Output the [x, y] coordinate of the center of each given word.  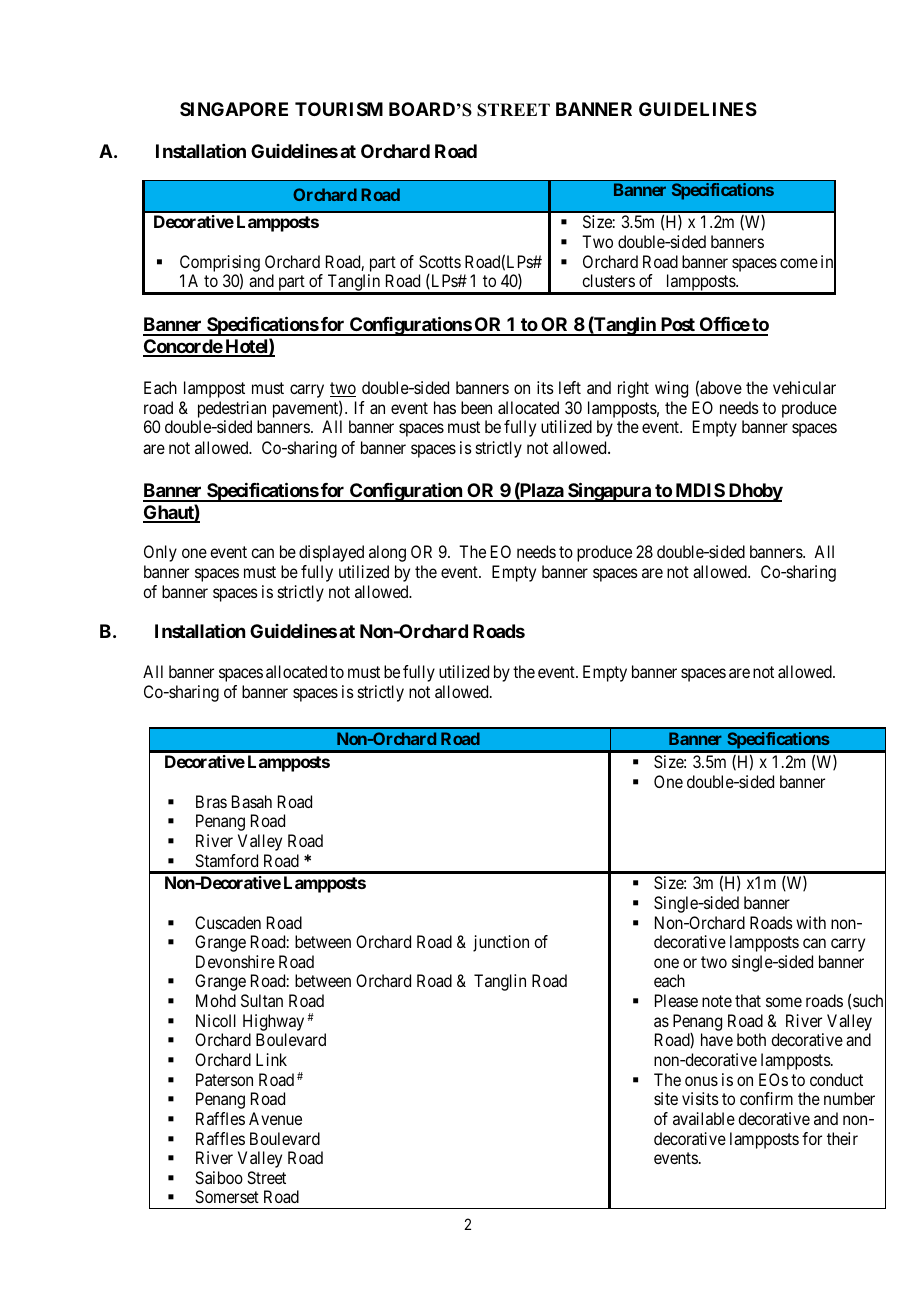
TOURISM [339, 109]
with [811, 922]
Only [160, 553]
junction [501, 943]
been [476, 407]
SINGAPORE [234, 109]
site [666, 1098]
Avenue [275, 1118]
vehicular [804, 387]
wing [671, 389]
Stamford [226, 860]
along [387, 553]
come [799, 263]
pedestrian [232, 409]
